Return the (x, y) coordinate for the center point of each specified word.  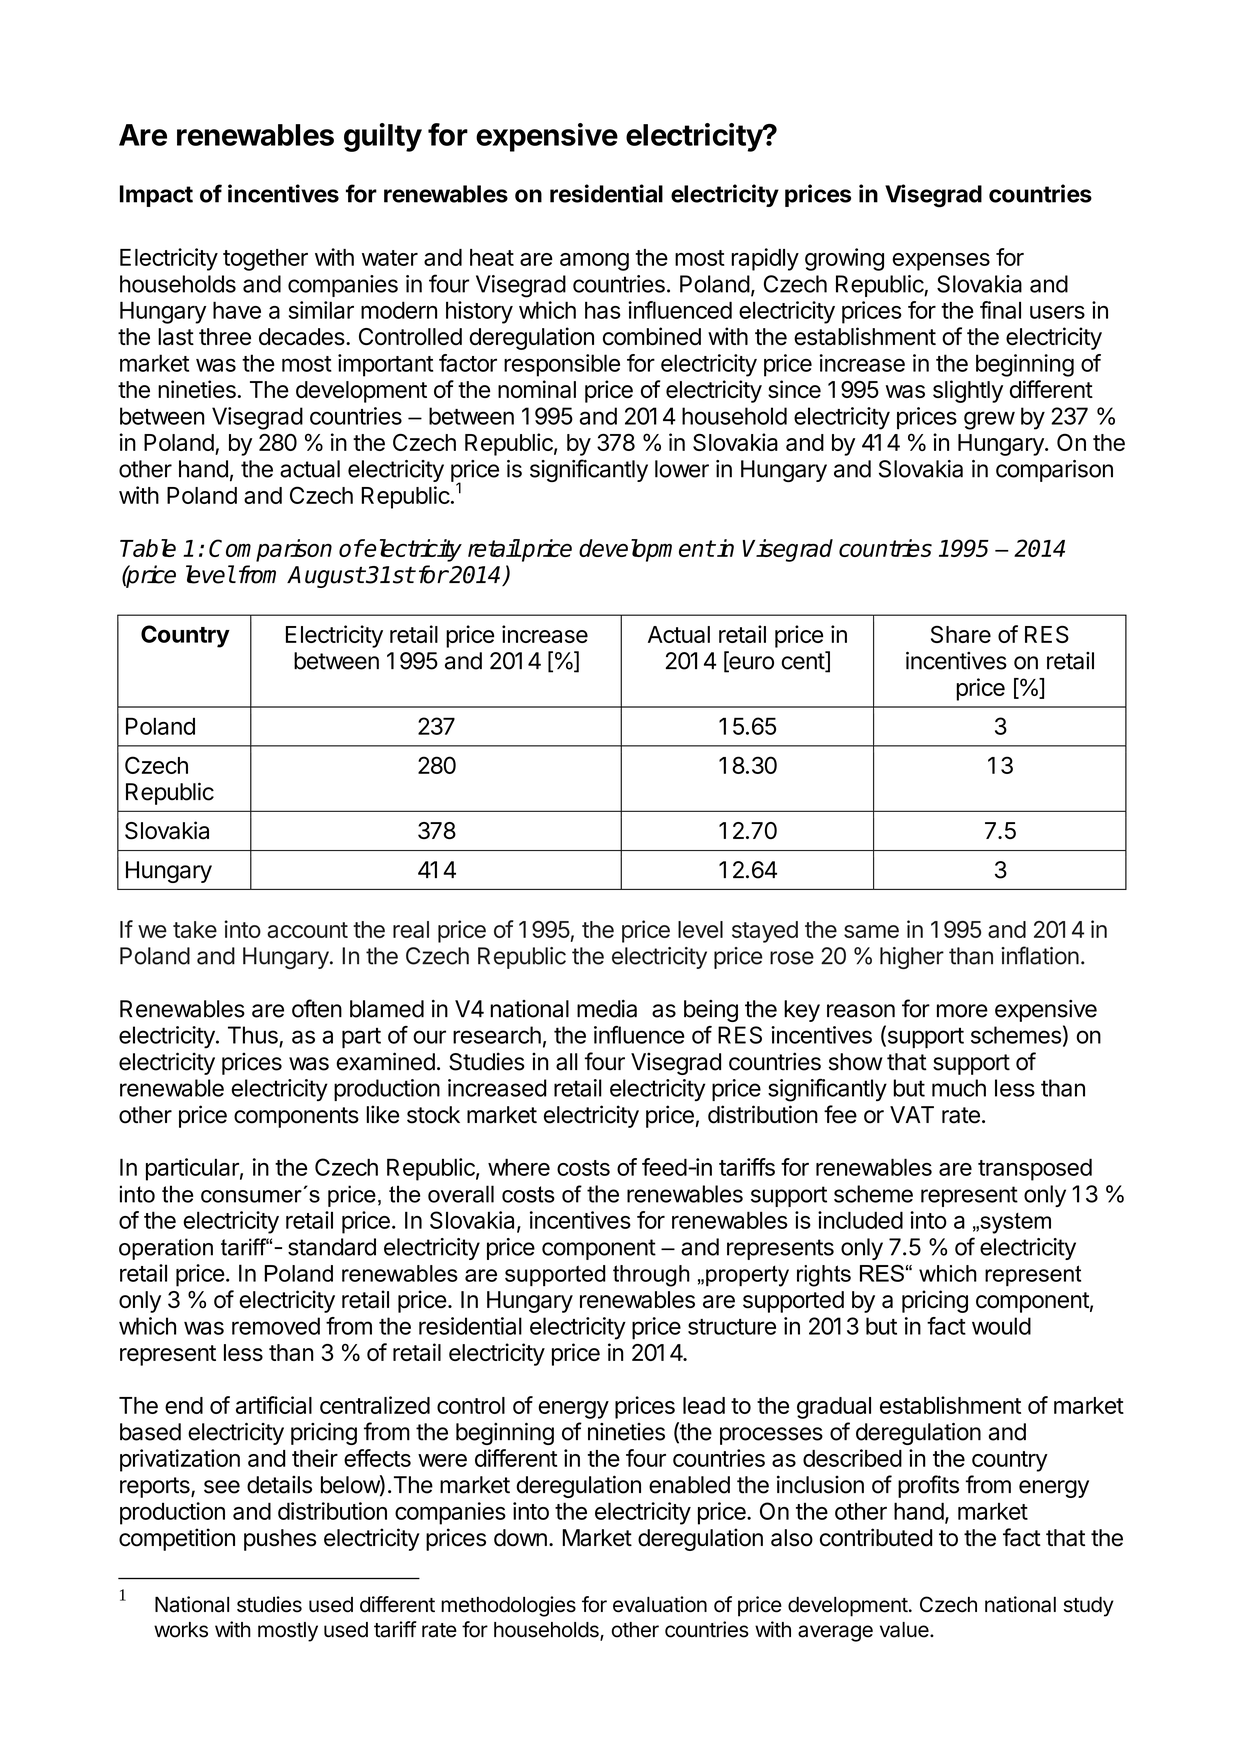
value (905, 1630)
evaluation (660, 1604)
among (594, 262)
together (265, 260)
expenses (941, 262)
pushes (280, 1540)
